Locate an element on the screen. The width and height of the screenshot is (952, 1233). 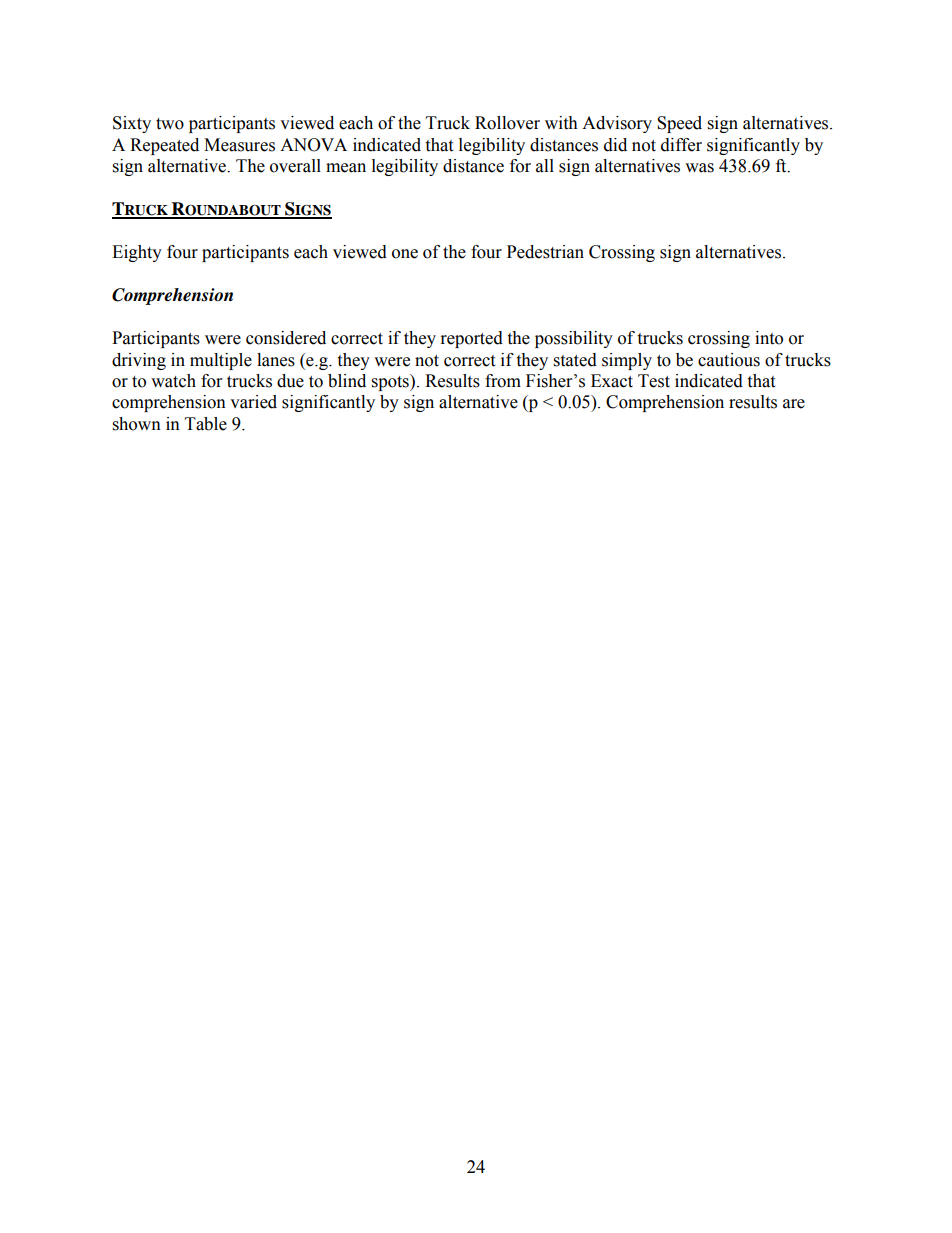
are is located at coordinates (794, 404).
